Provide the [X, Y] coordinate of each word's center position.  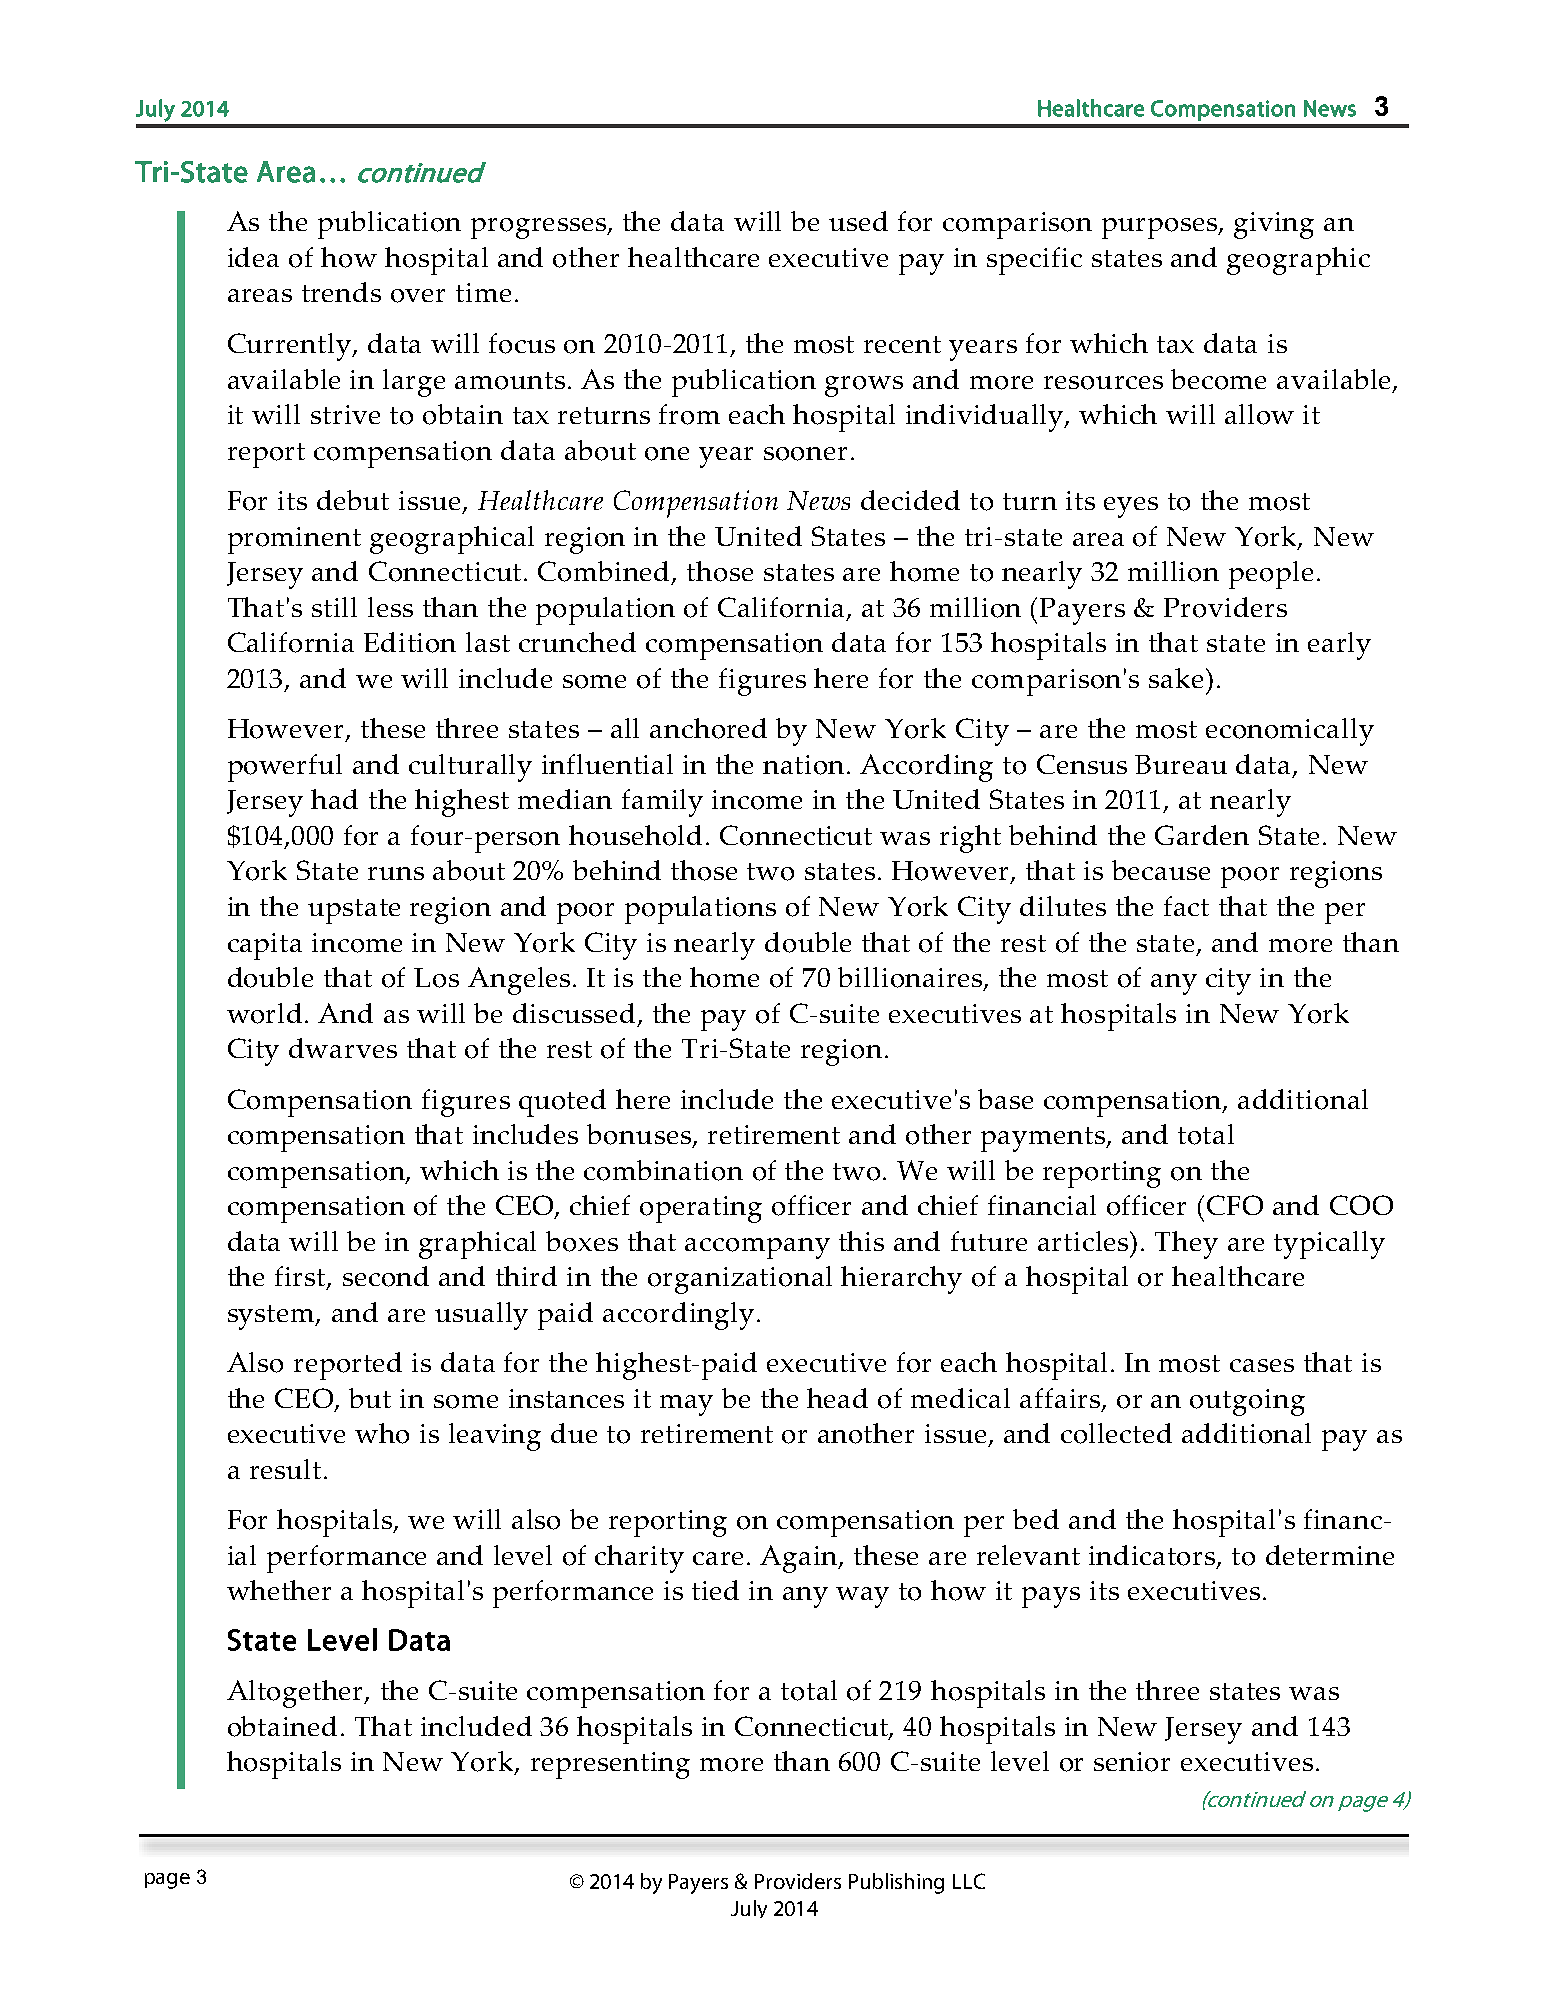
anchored [708, 728]
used [858, 221]
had [334, 799]
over [418, 296]
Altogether [296, 1694]
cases [1262, 1365]
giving [1274, 225]
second [386, 1276]
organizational [740, 1280]
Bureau [1181, 764]
